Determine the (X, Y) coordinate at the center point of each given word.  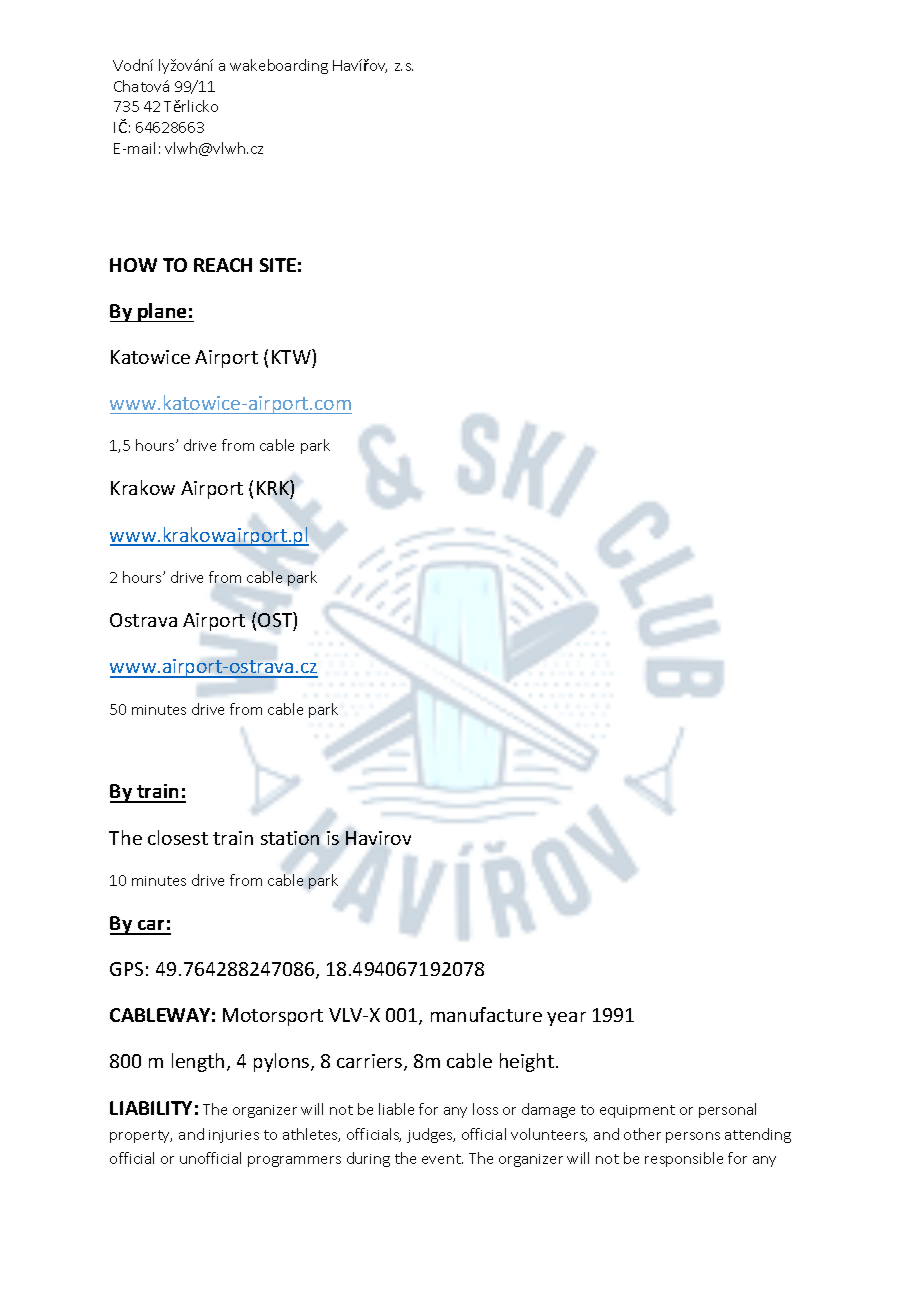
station (290, 838)
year (566, 1019)
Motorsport (273, 1017)
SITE (278, 265)
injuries (234, 1136)
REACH (223, 265)
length (198, 1062)
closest (178, 837)
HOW (133, 265)
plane (162, 312)
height (527, 1062)
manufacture (486, 1014)
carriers (371, 1062)
